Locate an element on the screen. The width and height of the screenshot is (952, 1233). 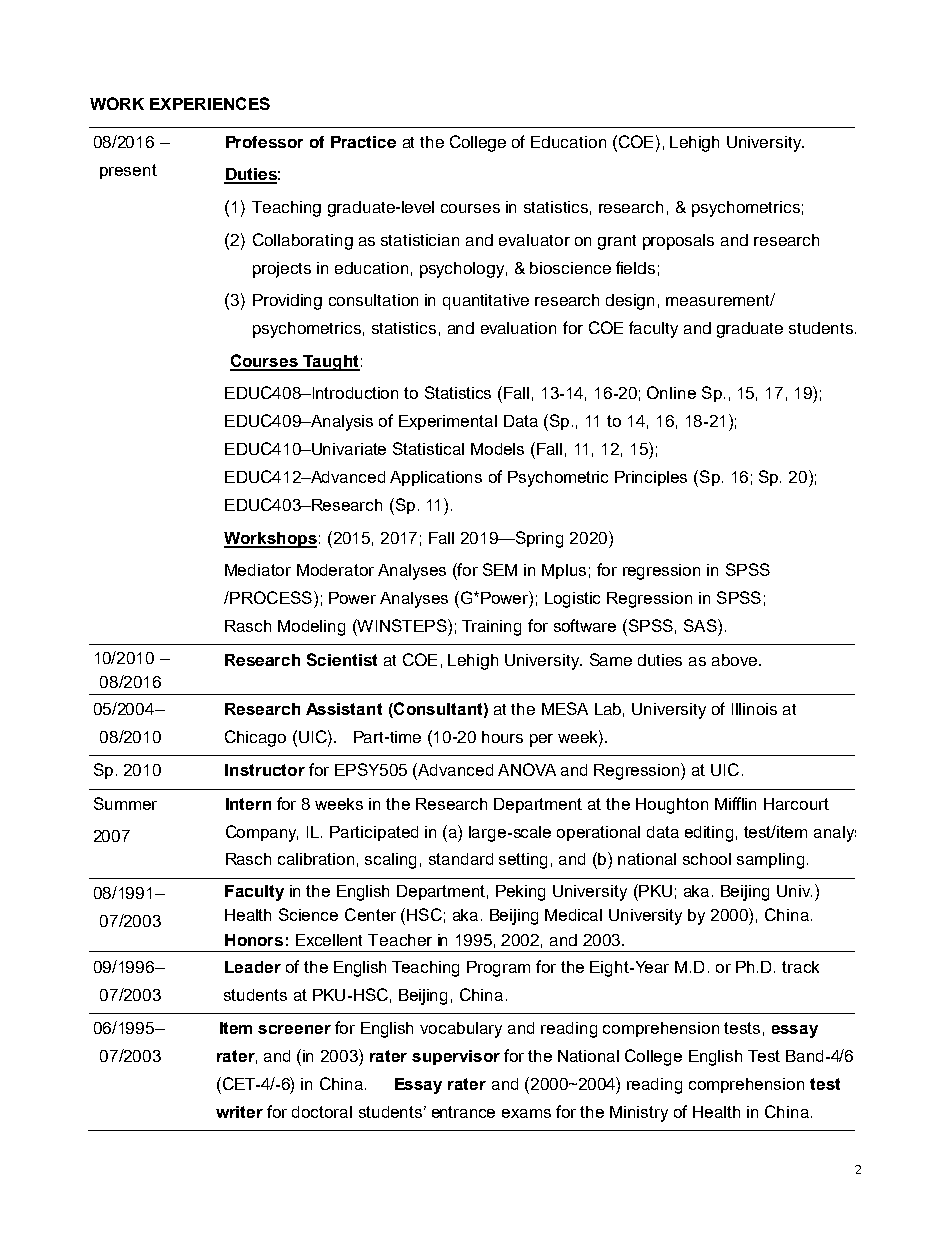
Mifflin is located at coordinates (735, 803).
